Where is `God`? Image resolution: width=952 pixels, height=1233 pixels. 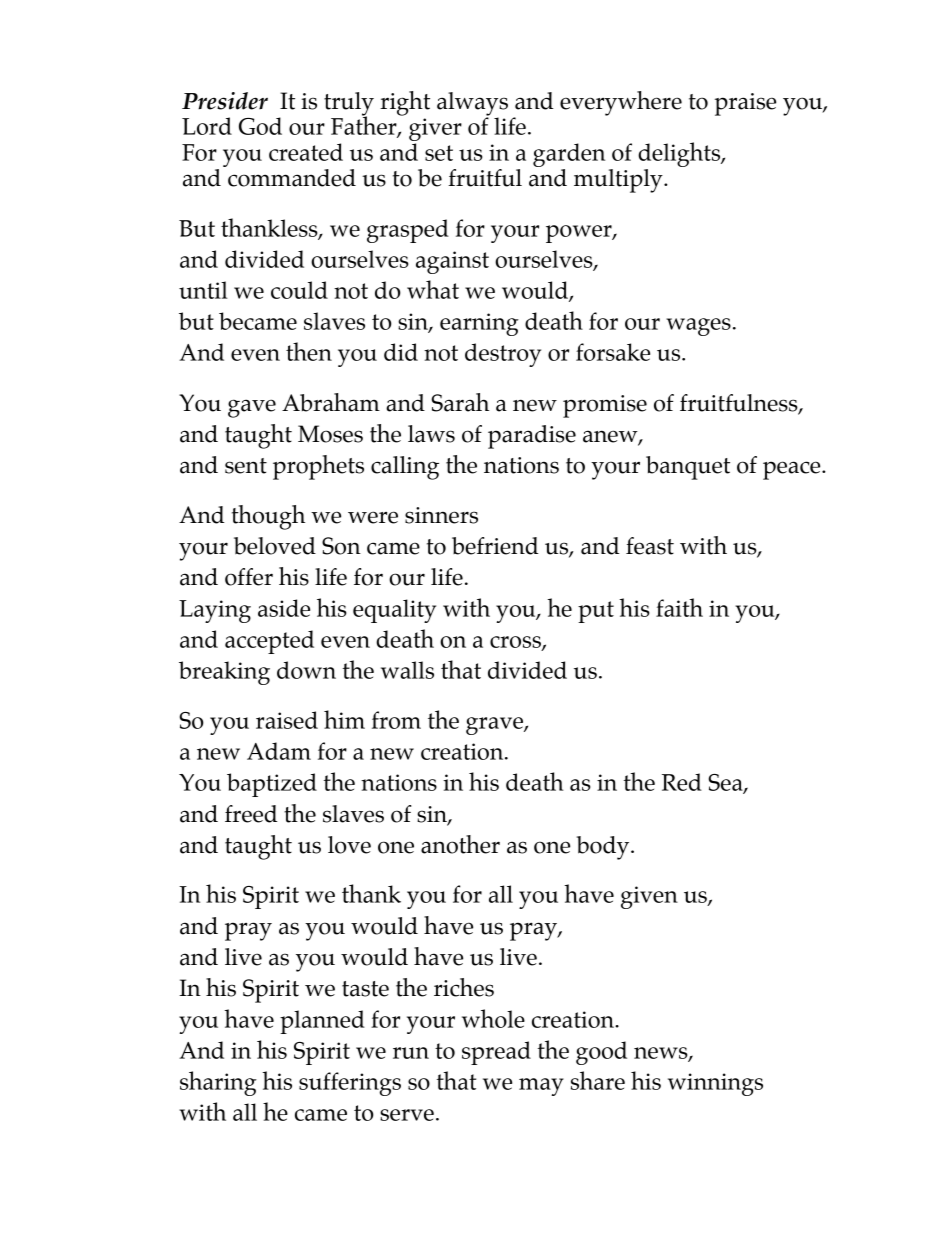
God is located at coordinates (260, 126).
